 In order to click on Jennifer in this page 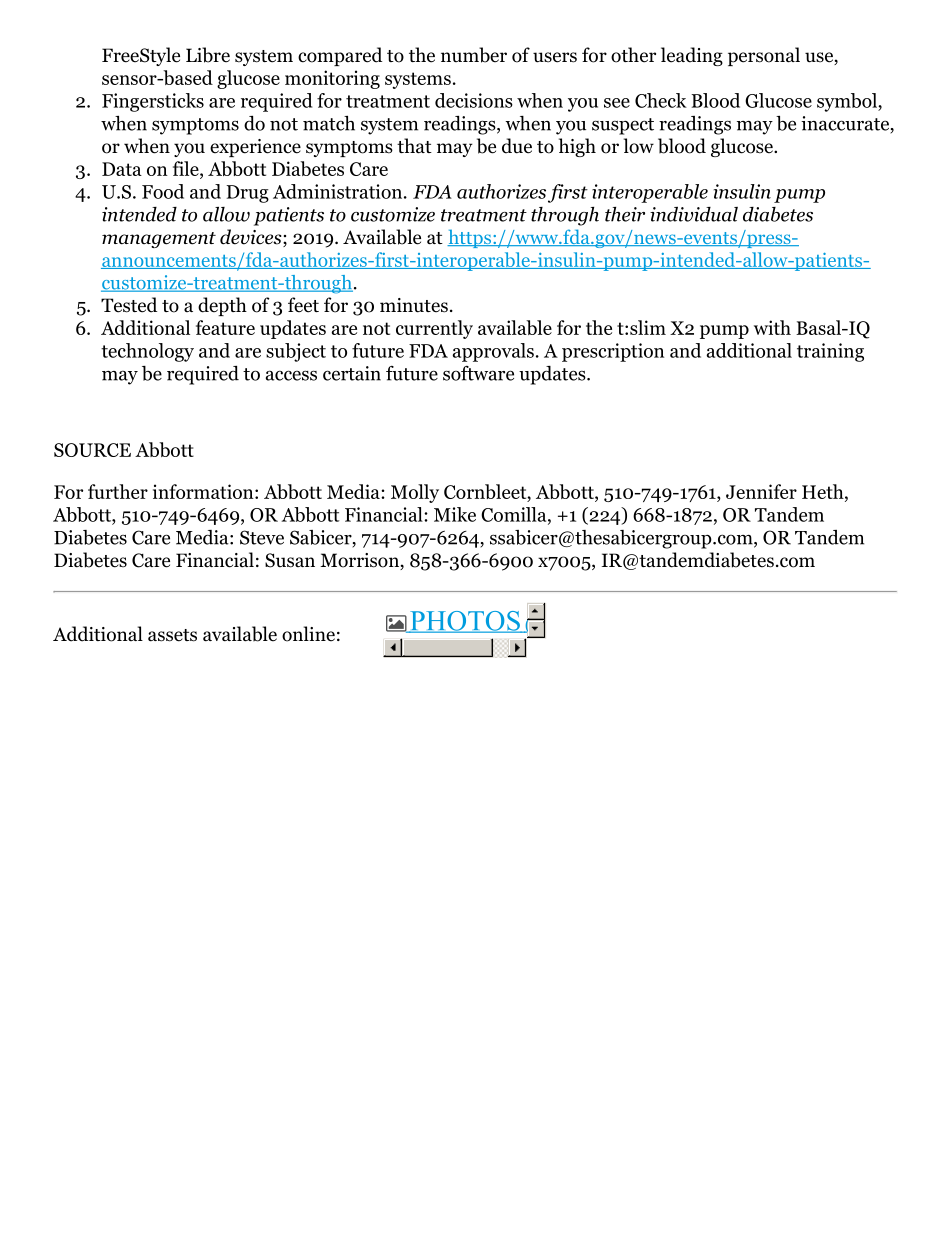, I will do `click(761, 491)`.
